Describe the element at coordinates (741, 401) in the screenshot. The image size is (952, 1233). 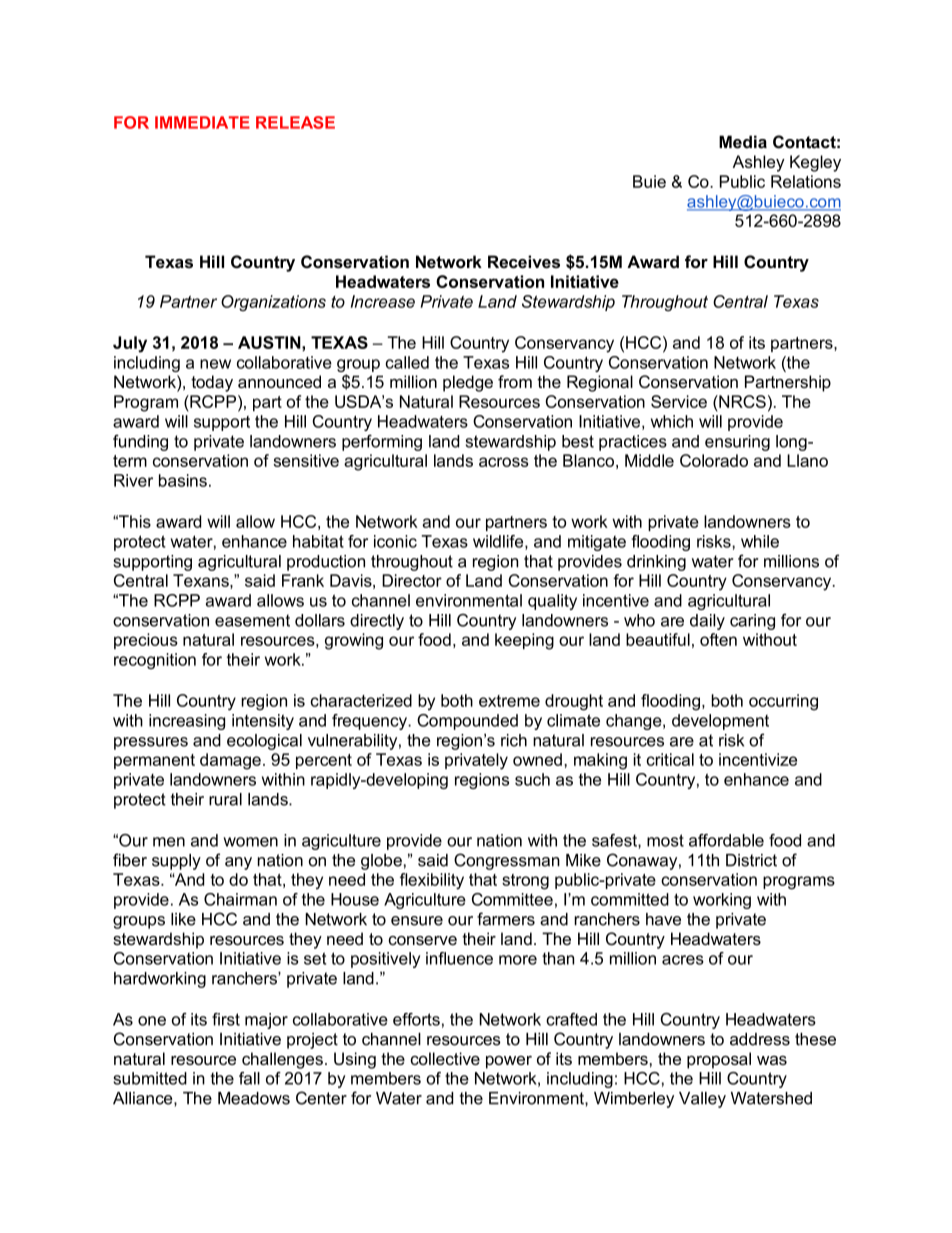
I see `NRCS` at that location.
